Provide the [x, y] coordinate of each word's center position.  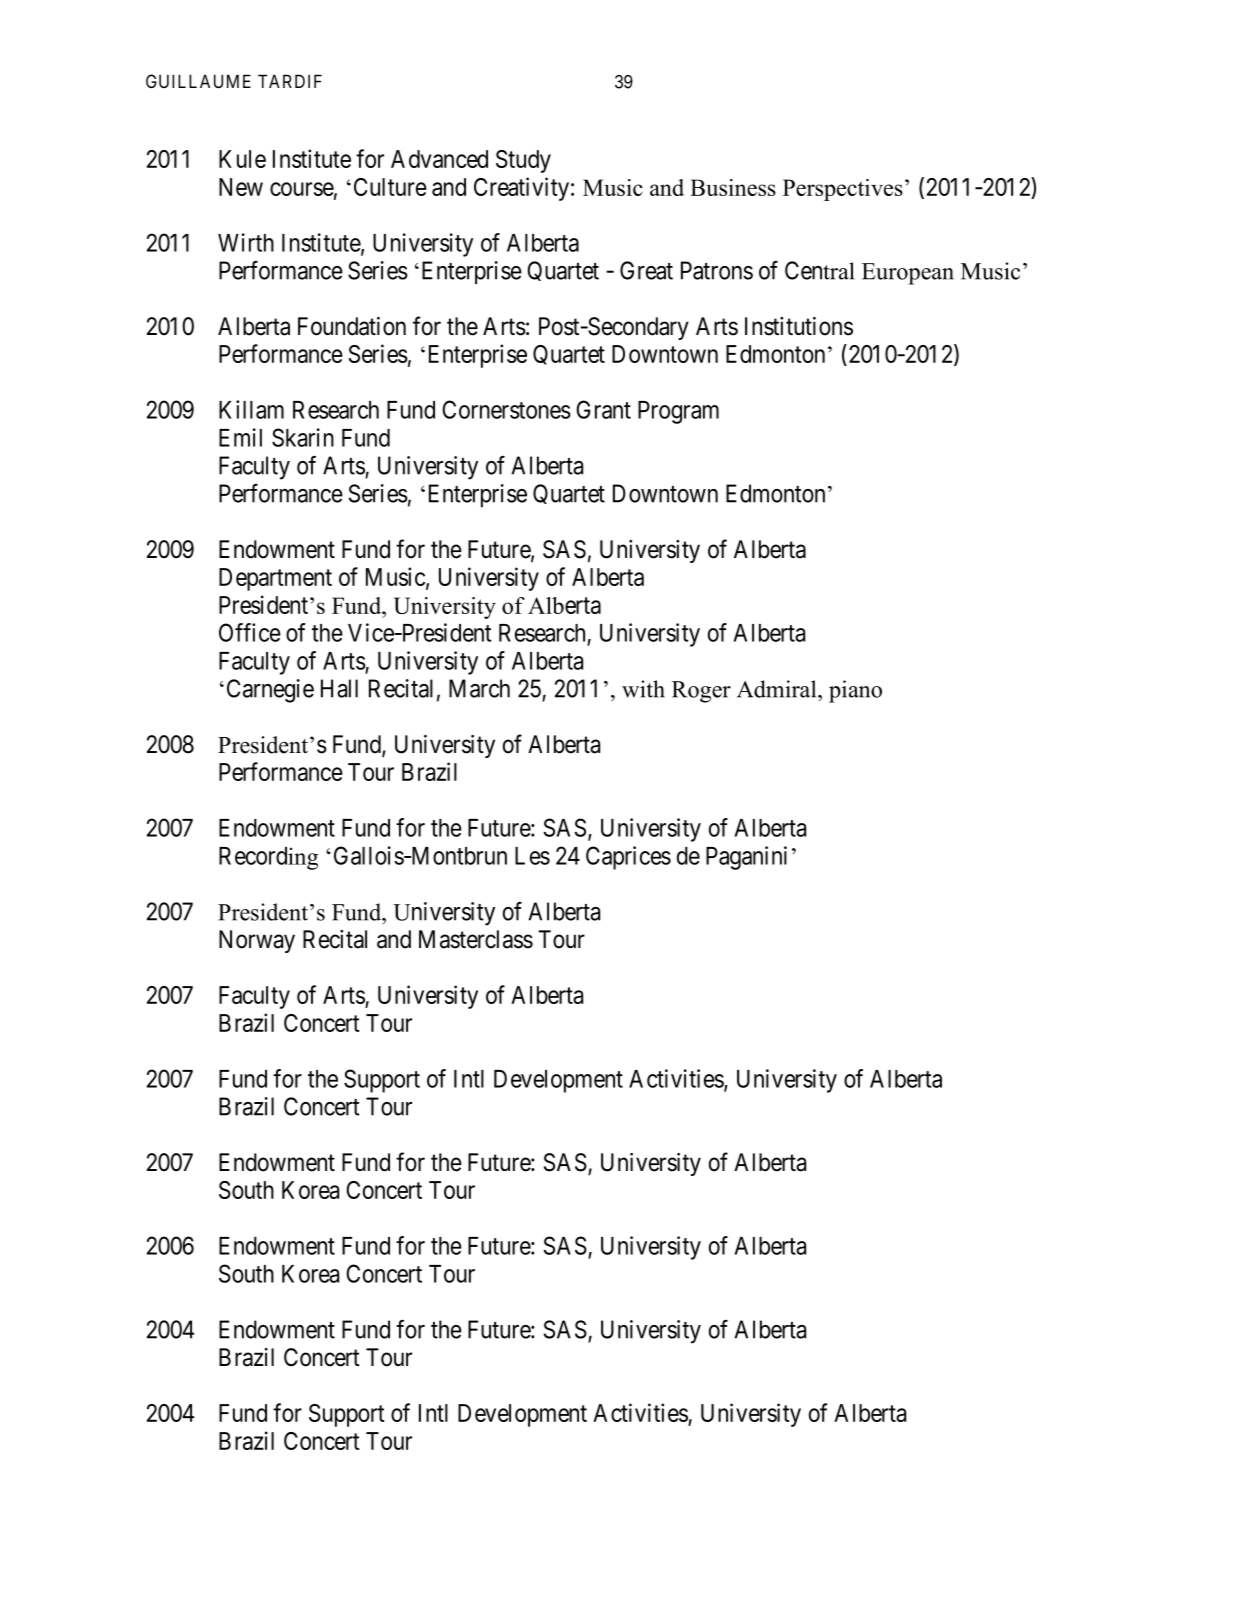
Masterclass [476, 939]
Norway [257, 941]
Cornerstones [506, 409]
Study [523, 161]
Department [275, 579]
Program [678, 412]
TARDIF [290, 81]
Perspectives [843, 190]
